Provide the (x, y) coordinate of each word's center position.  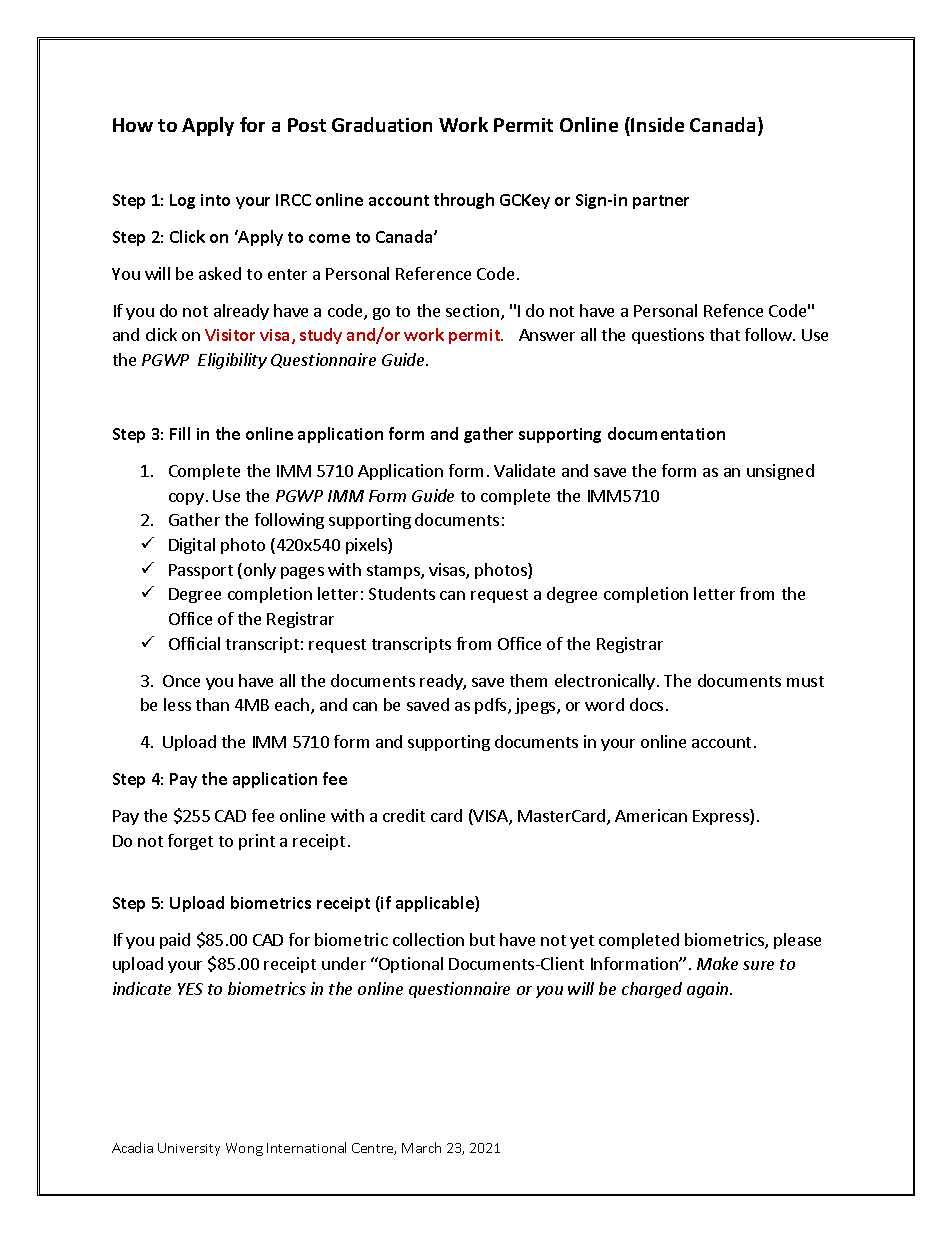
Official (194, 643)
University (189, 1149)
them (528, 680)
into (215, 200)
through (464, 201)
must (805, 681)
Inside (657, 124)
